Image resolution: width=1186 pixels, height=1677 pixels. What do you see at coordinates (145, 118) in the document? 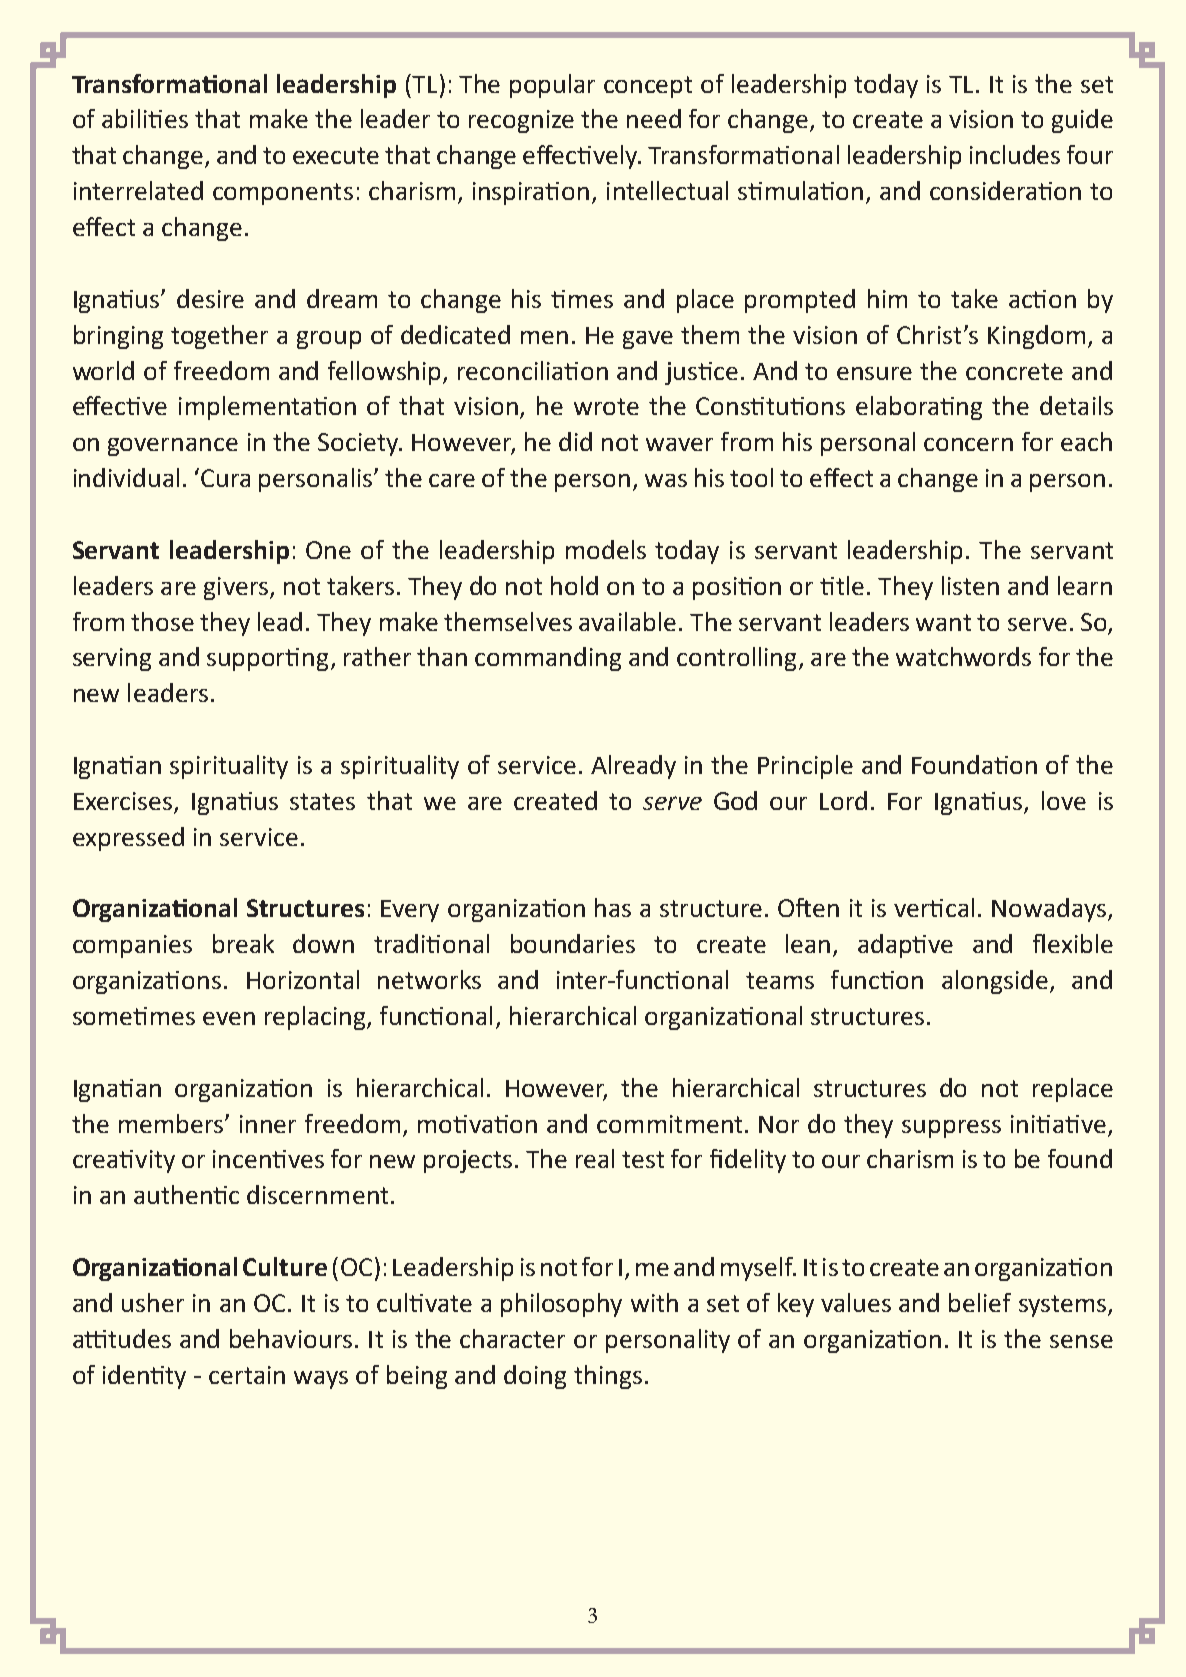
I see `abilities` at bounding box center [145, 118].
